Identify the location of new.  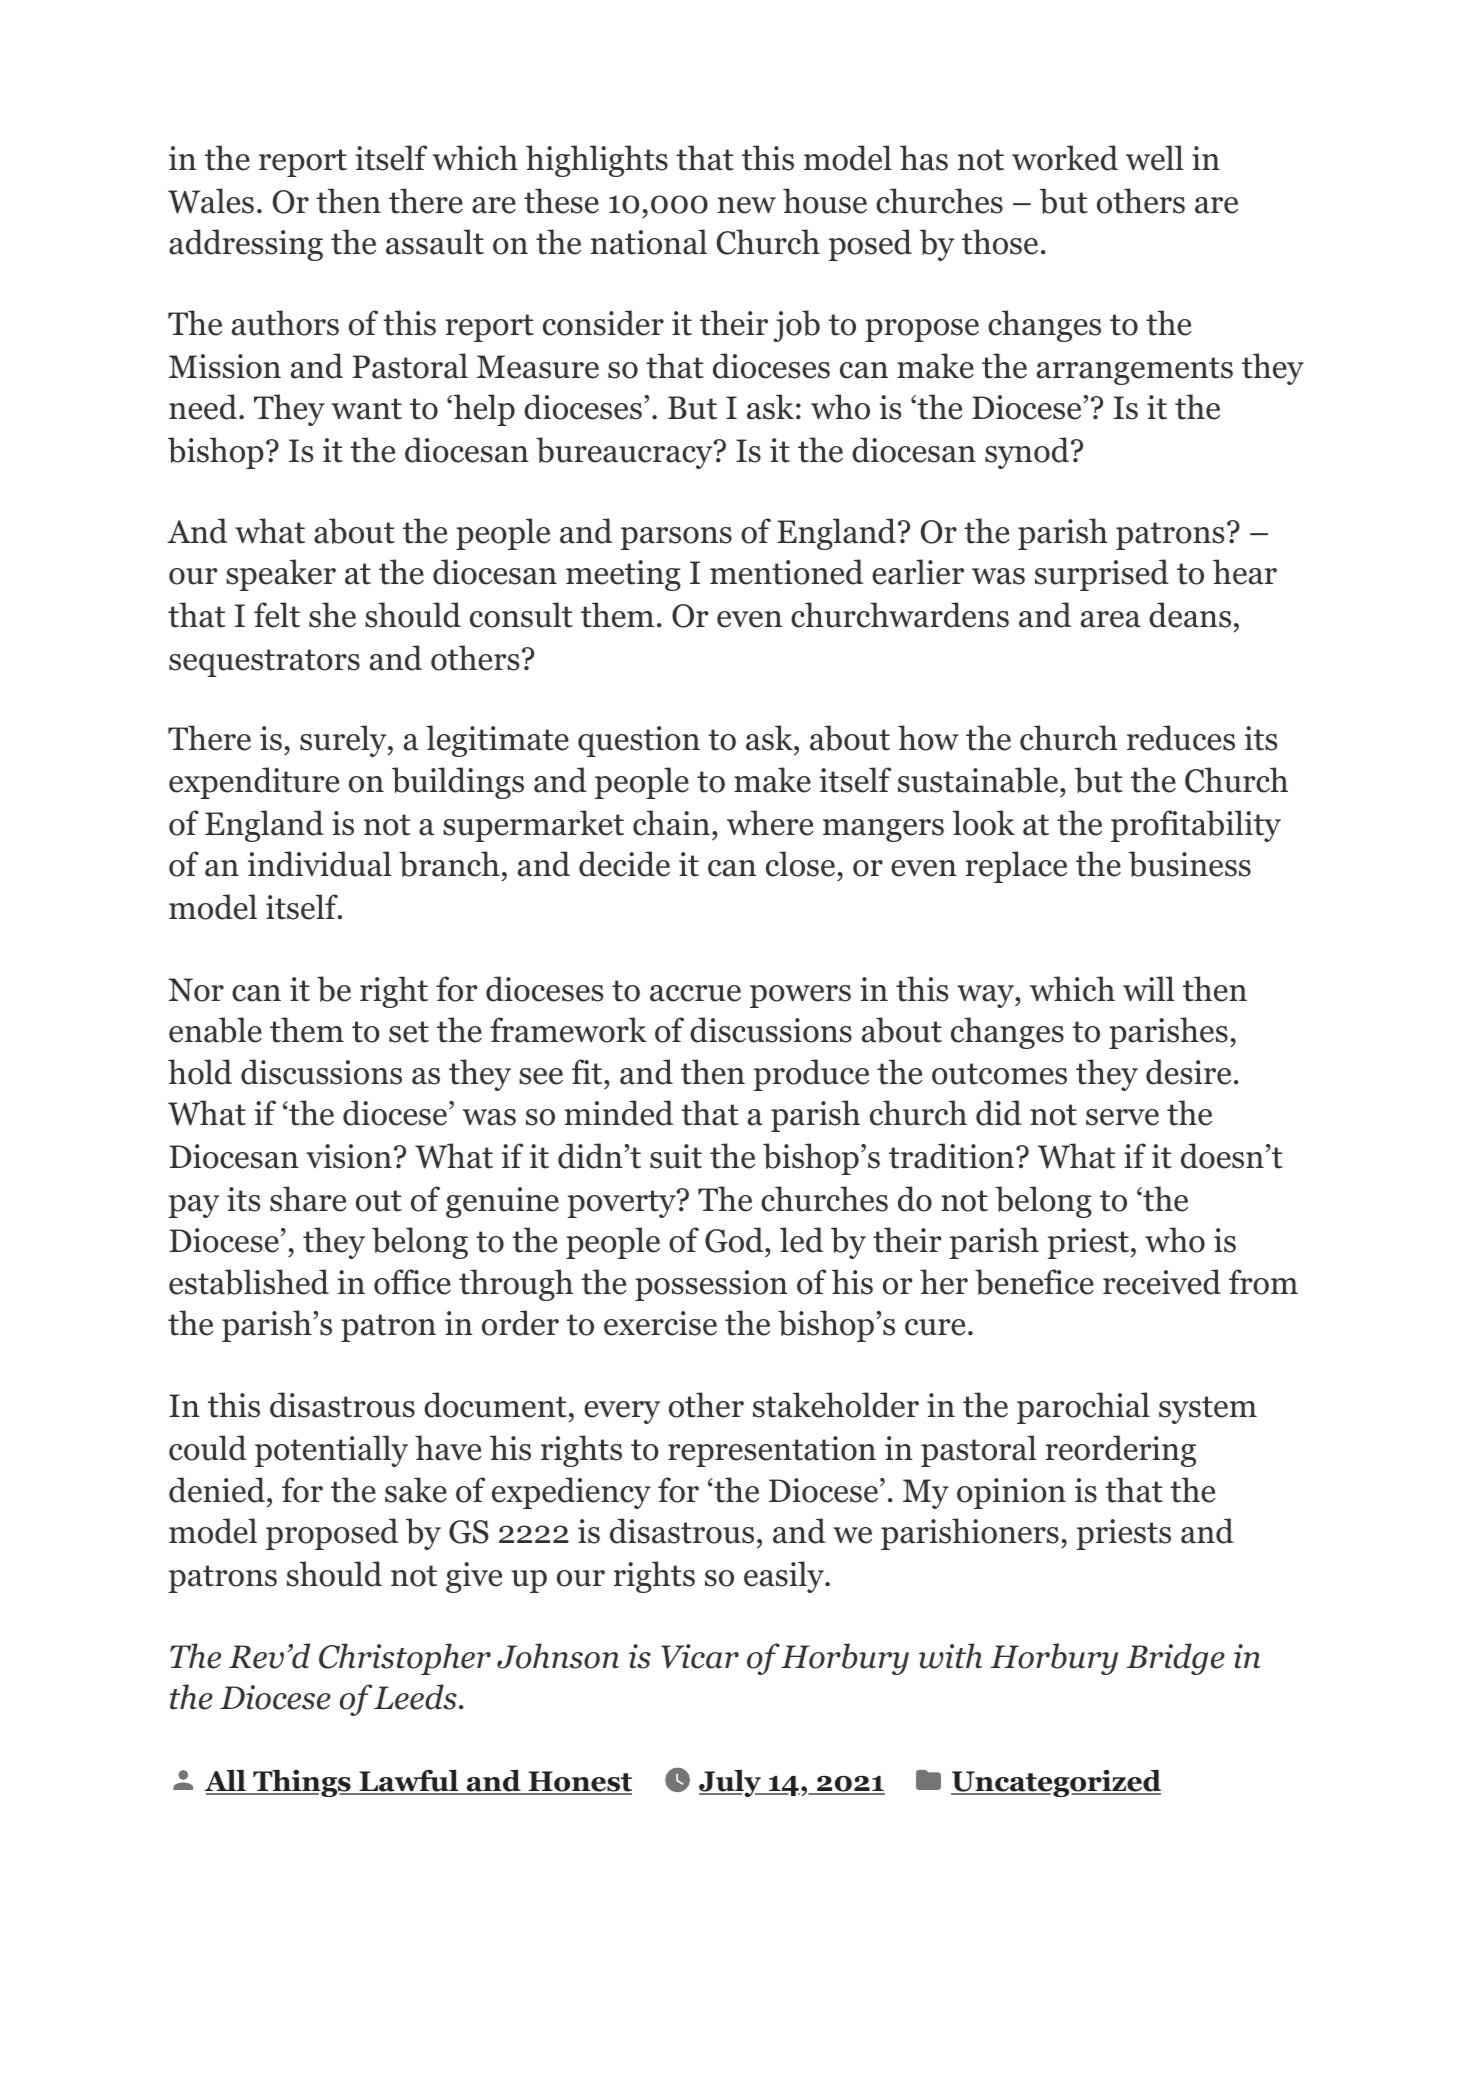
(747, 205).
